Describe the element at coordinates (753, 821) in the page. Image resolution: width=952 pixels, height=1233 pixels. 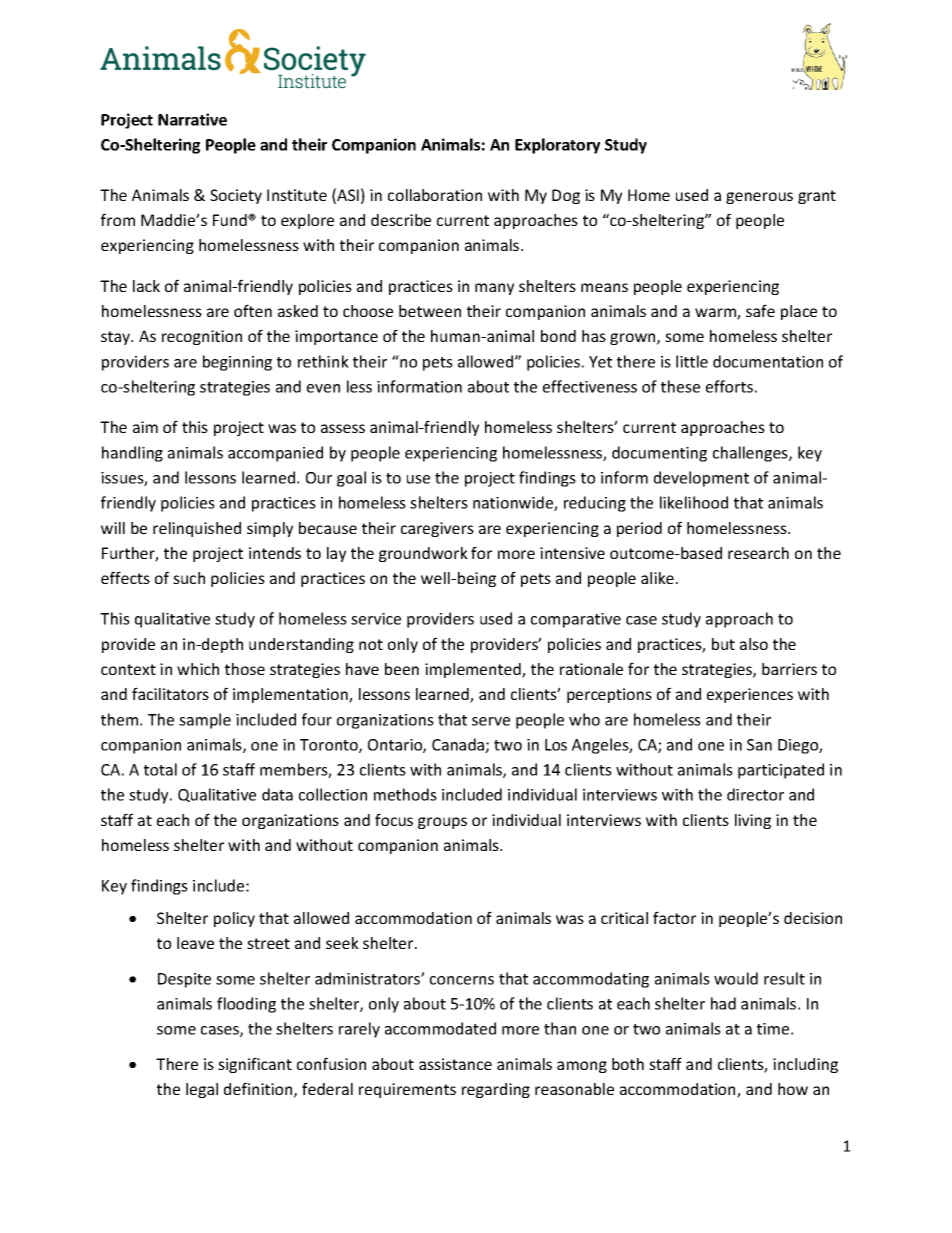
I see `living` at that location.
